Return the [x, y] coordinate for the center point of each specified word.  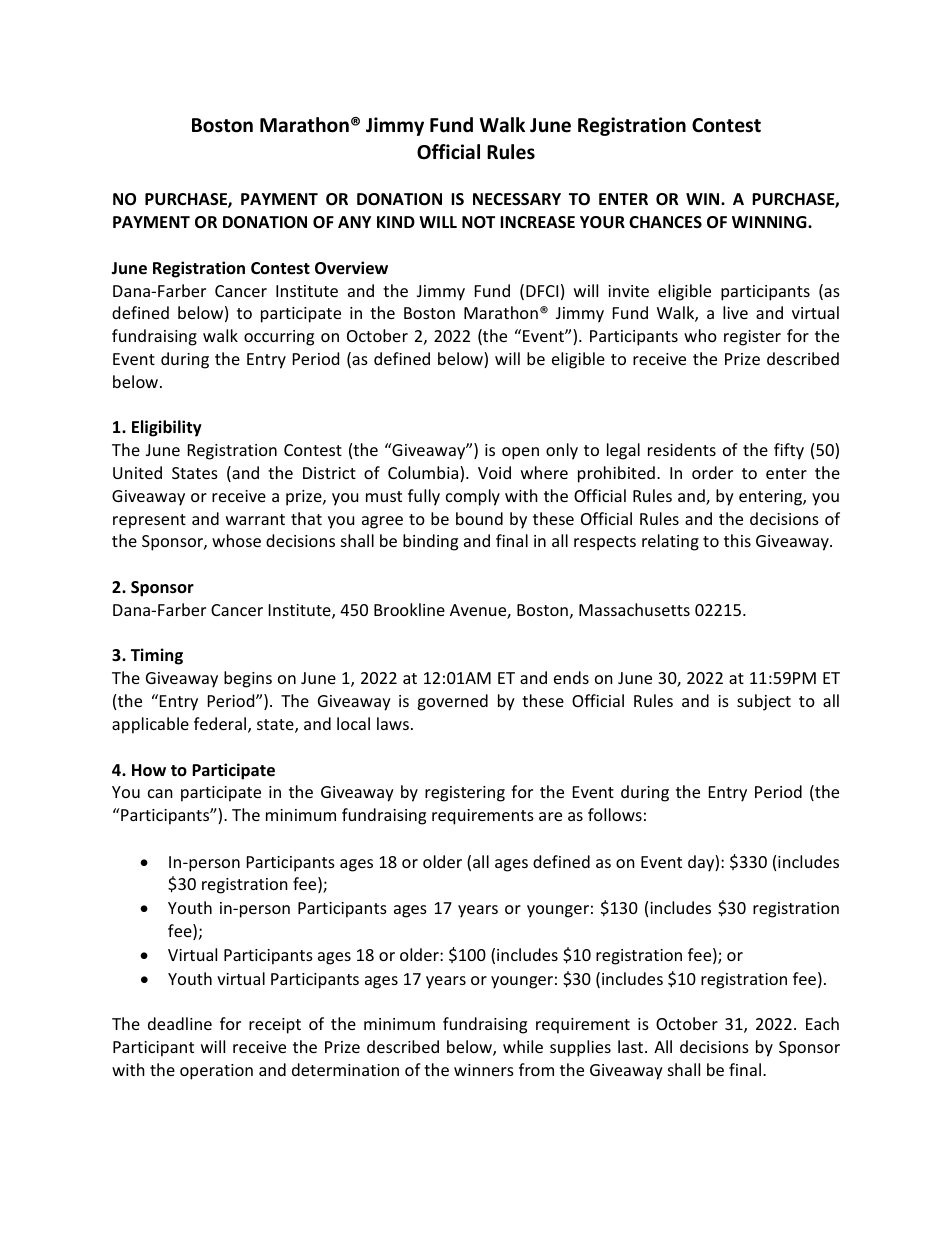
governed [452, 702]
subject [764, 702]
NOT [478, 222]
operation [216, 1072]
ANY [354, 222]
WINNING [770, 222]
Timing [157, 656]
